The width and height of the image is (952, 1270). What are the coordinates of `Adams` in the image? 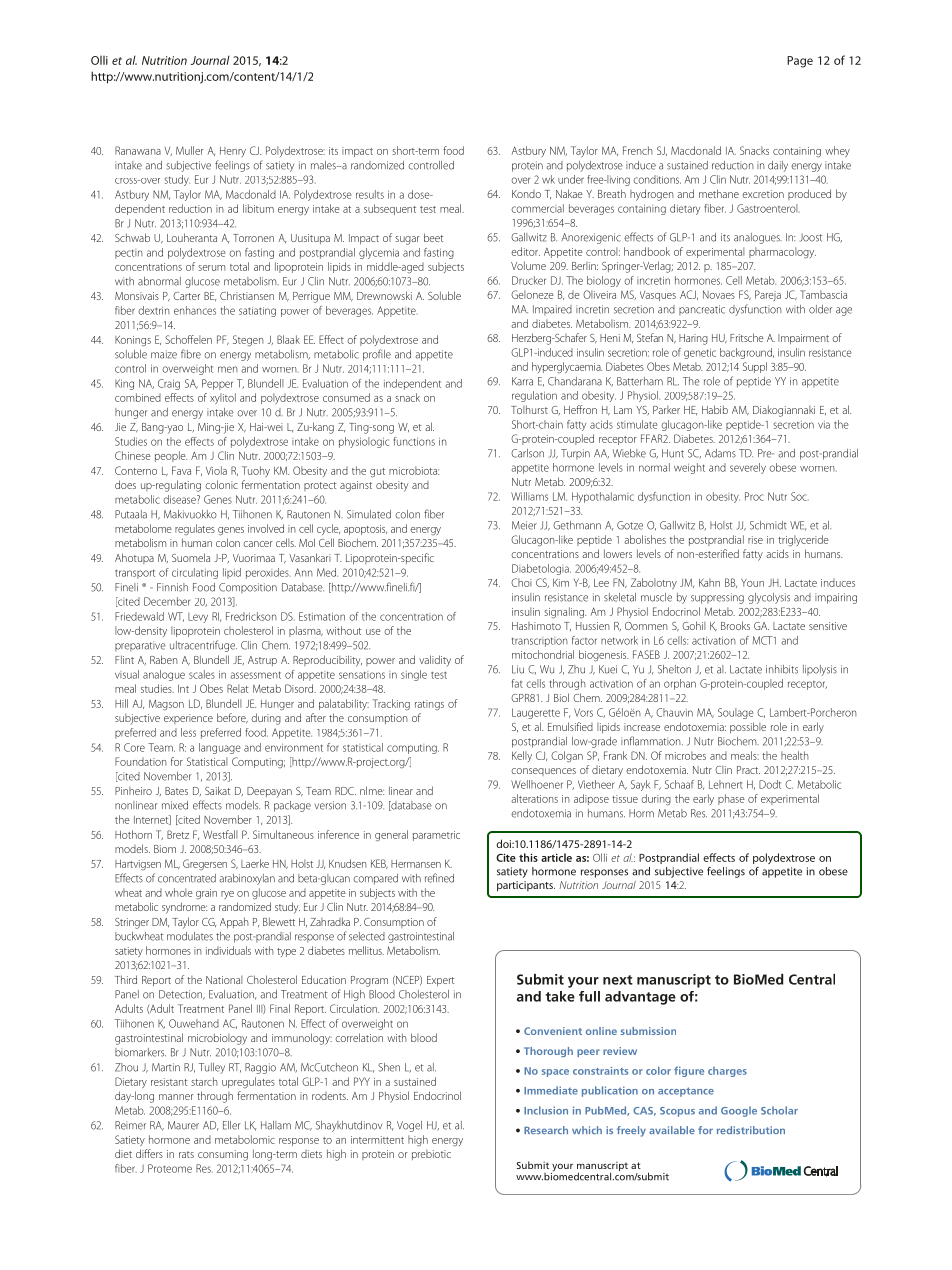 It's located at (720, 453).
